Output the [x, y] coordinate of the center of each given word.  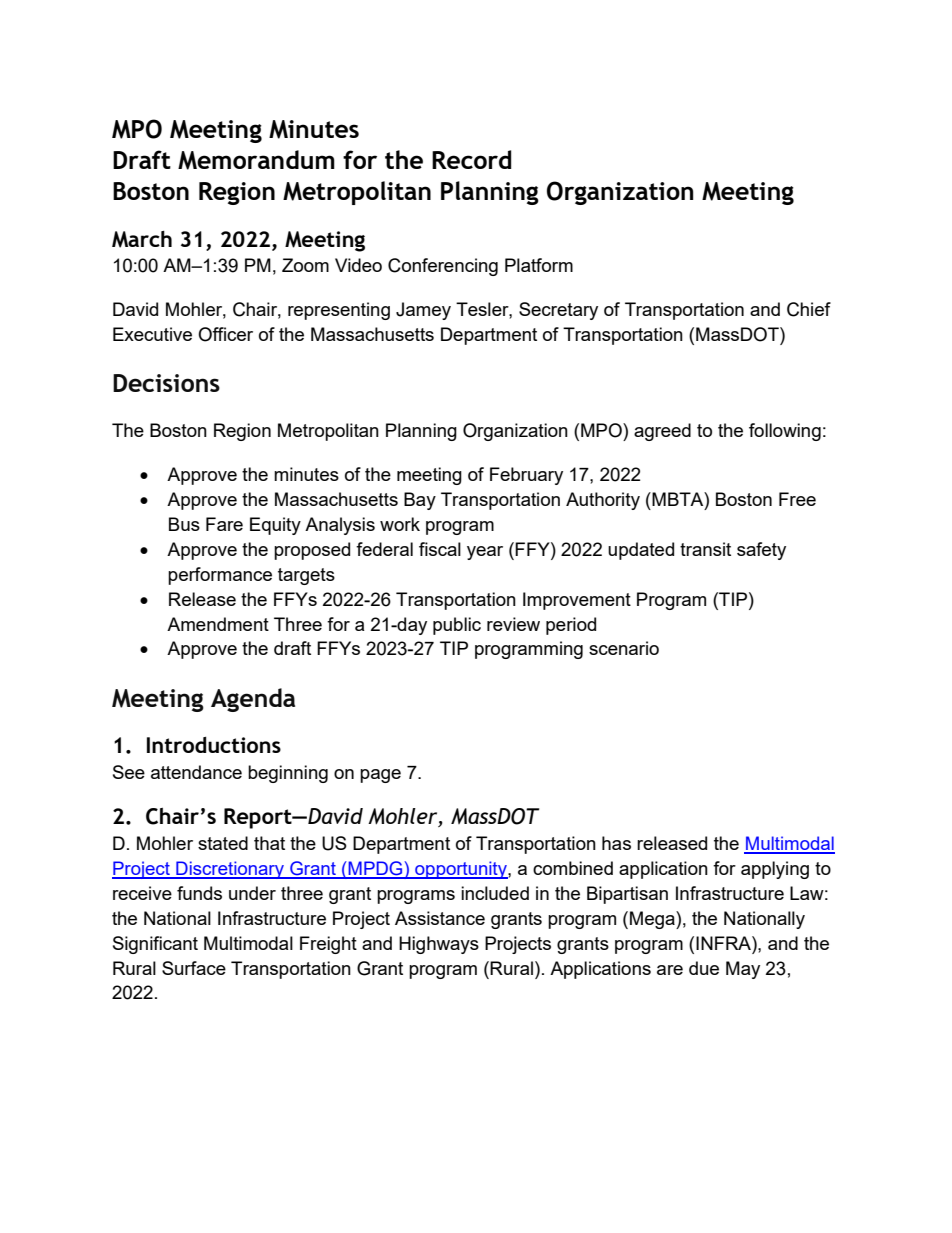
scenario [624, 648]
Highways [439, 945]
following [785, 432]
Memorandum [256, 160]
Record [471, 159]
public [457, 626]
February [526, 476]
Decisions [166, 383]
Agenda [253, 700]
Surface [194, 968]
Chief [809, 309]
